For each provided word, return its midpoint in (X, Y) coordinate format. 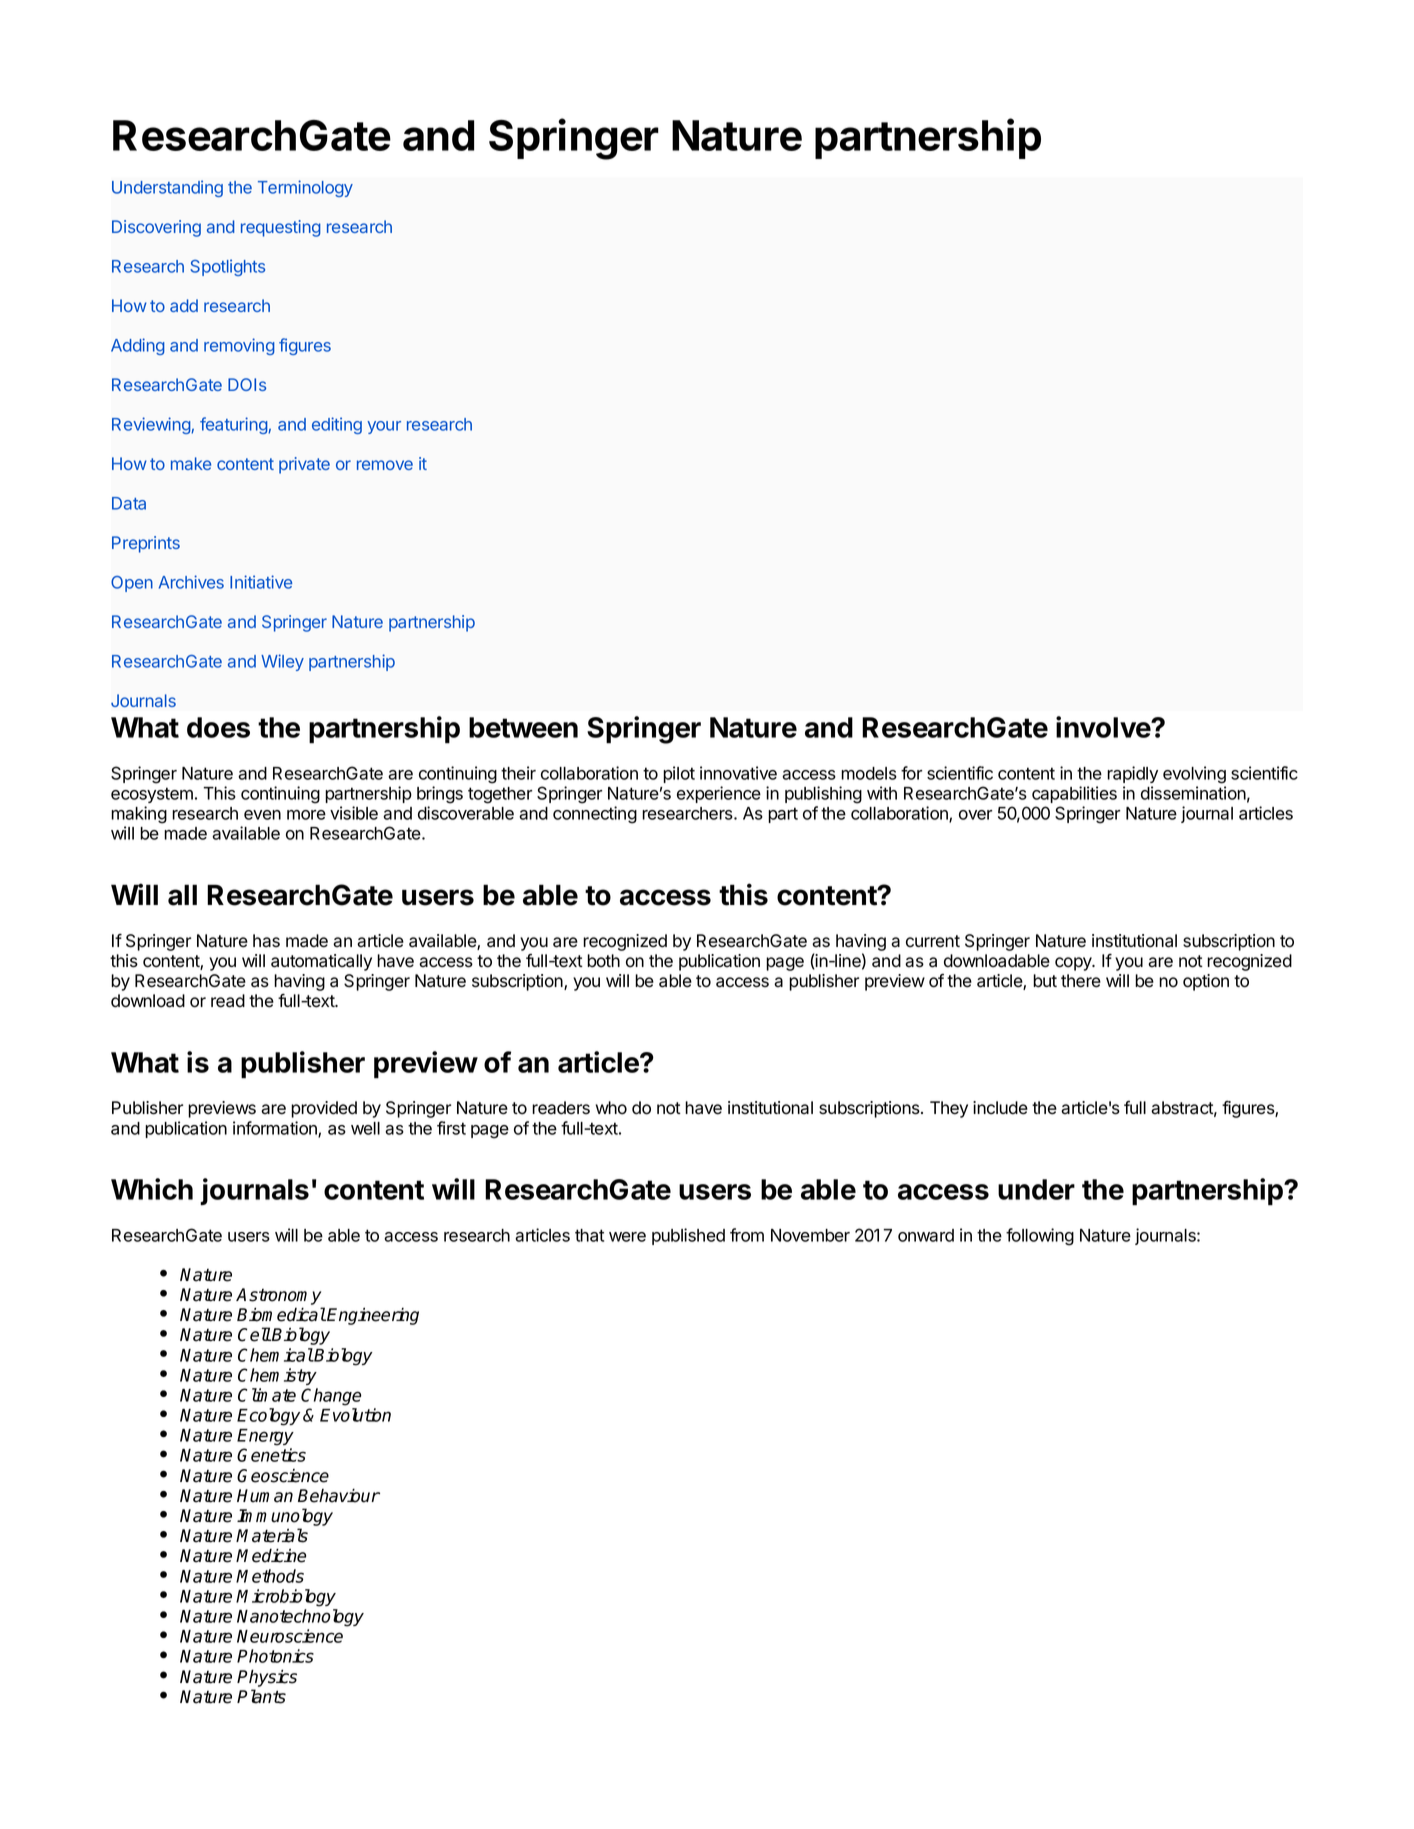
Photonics (275, 1656)
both (603, 961)
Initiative (261, 582)
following (1040, 1237)
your (384, 427)
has (266, 941)
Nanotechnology (300, 1618)
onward (926, 1235)
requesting (281, 228)
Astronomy (278, 1296)
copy (1074, 964)
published (688, 1236)
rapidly (1132, 774)
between (523, 727)
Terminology (305, 188)
